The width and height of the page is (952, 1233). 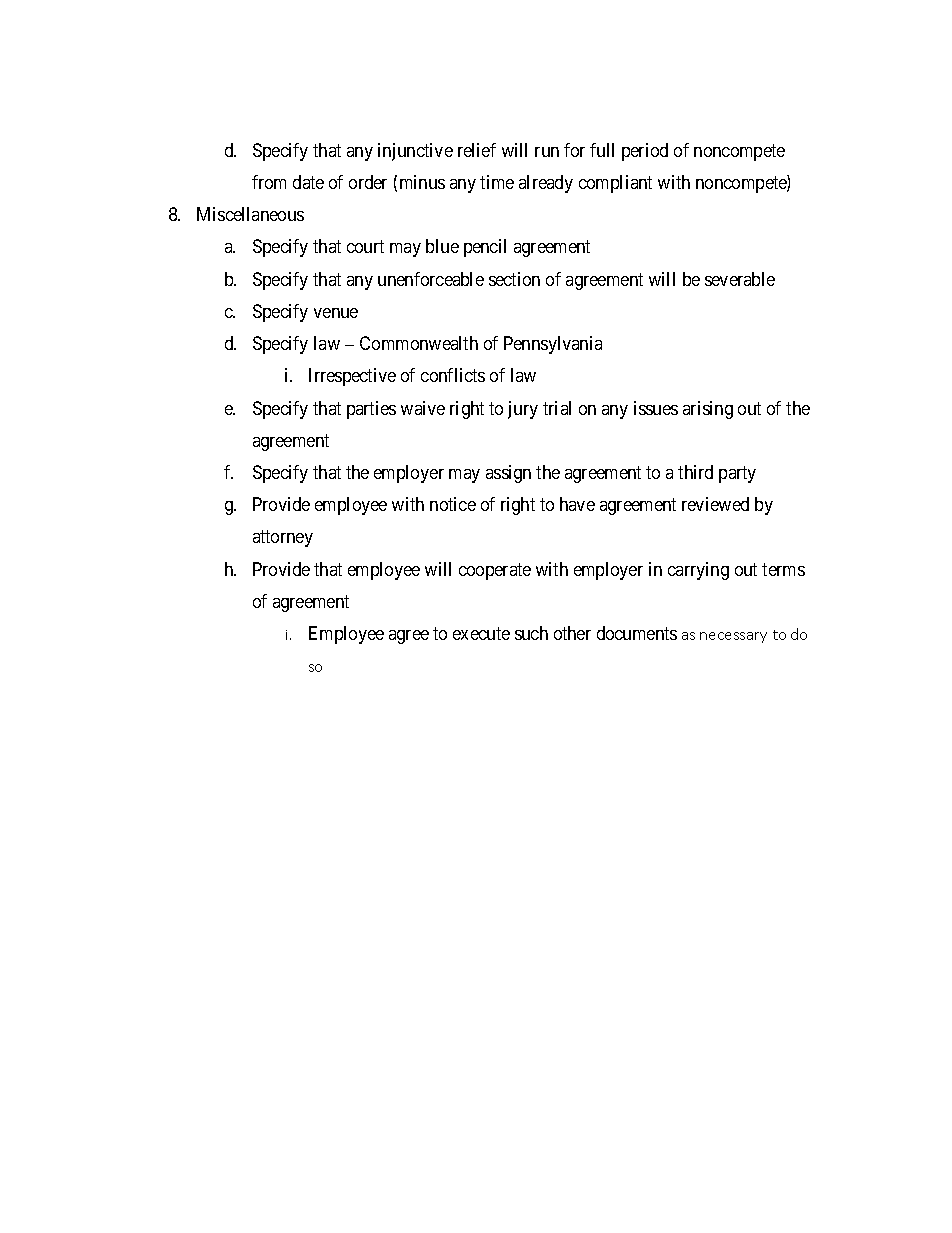 I want to click on assign, so click(x=508, y=474).
